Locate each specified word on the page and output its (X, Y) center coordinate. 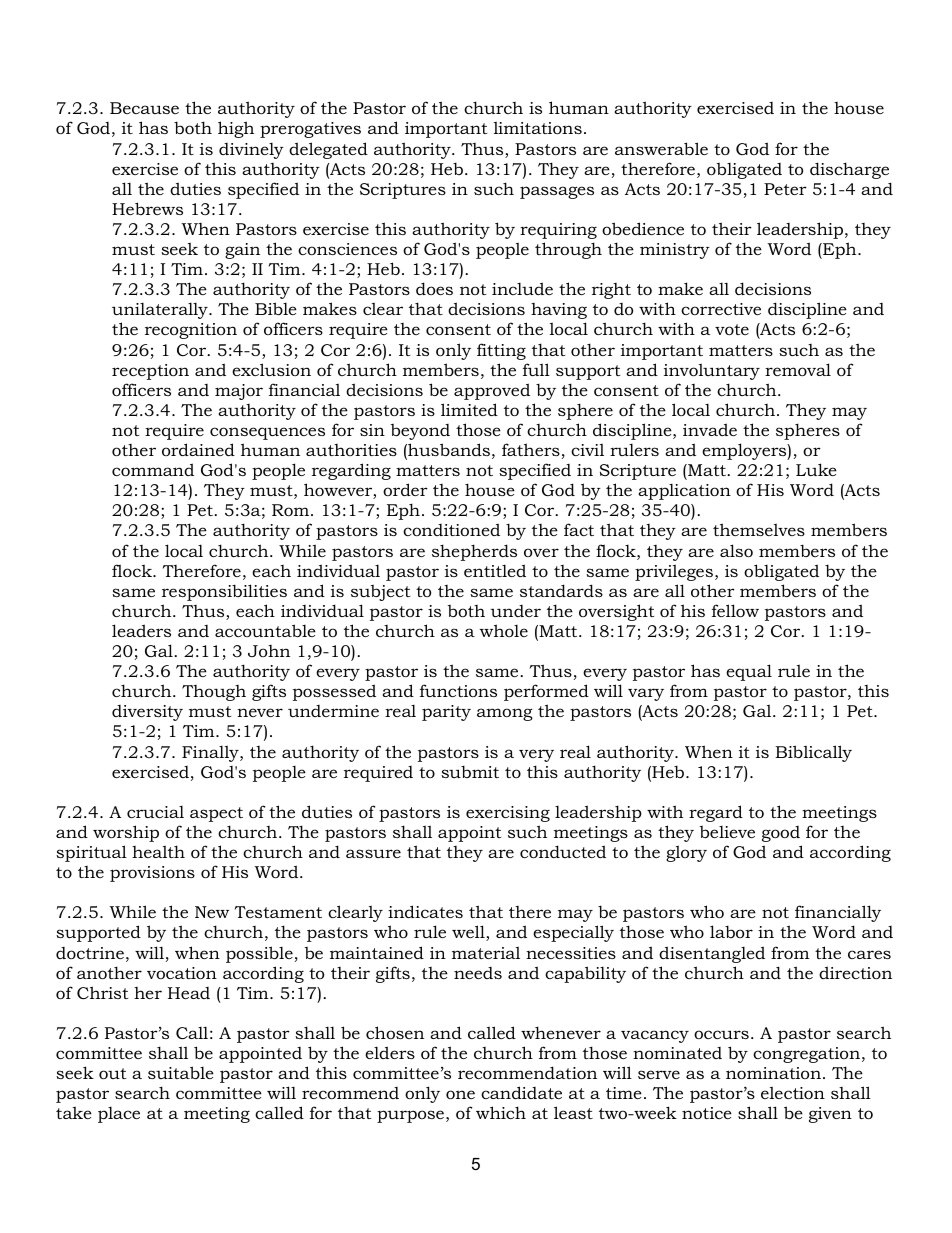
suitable (181, 1072)
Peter (785, 189)
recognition (191, 331)
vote (732, 329)
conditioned (451, 529)
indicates (425, 911)
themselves (759, 529)
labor (731, 931)
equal (749, 672)
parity (446, 713)
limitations (538, 127)
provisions (152, 874)
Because (144, 108)
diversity (147, 713)
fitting (501, 351)
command (153, 469)
